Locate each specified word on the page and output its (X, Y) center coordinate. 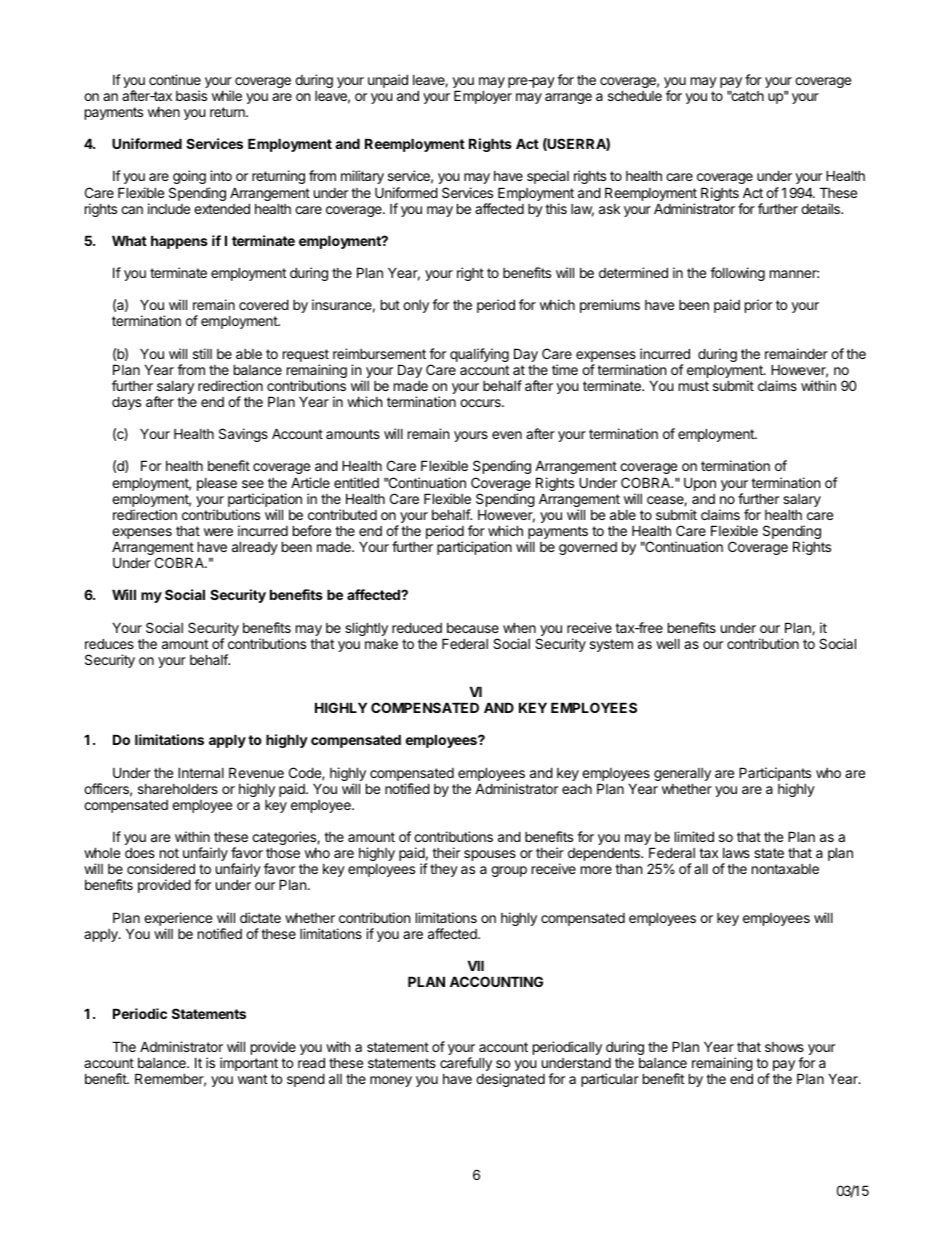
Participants (775, 775)
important (249, 1064)
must (694, 386)
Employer (483, 97)
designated (510, 1080)
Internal (201, 772)
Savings (243, 435)
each (577, 789)
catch (747, 95)
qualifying (479, 355)
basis (191, 95)
